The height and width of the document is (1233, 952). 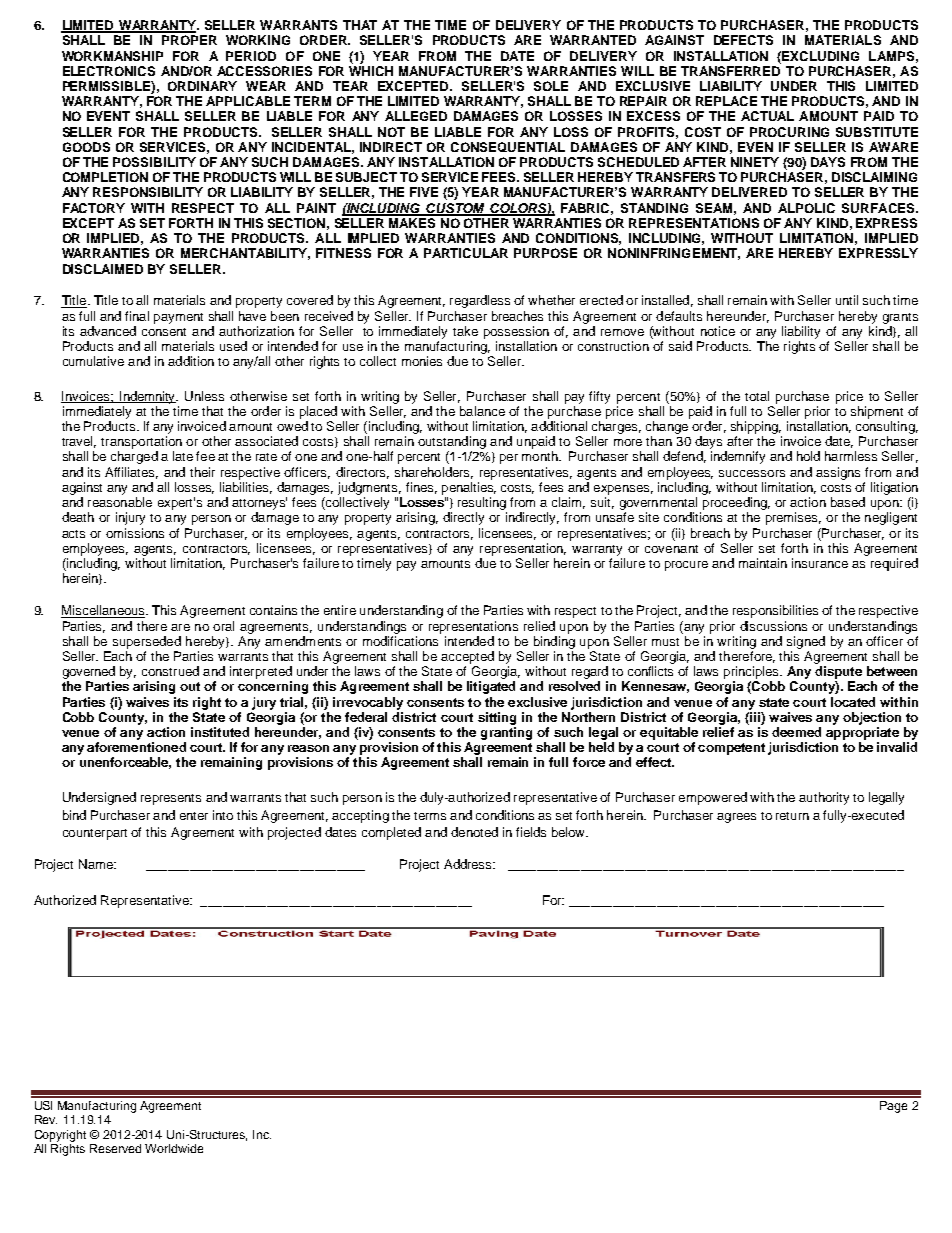 I want to click on construed, so click(x=170, y=671).
